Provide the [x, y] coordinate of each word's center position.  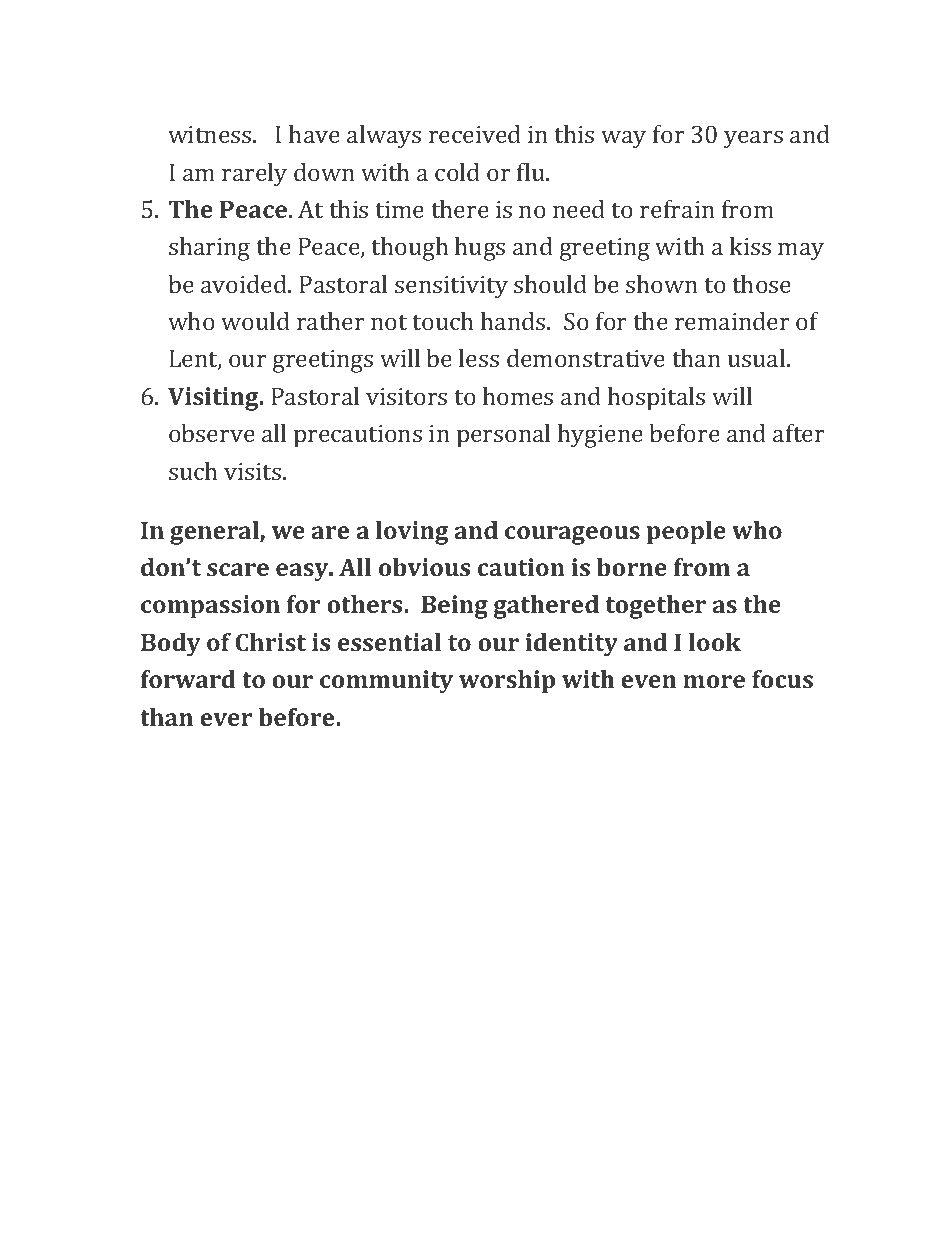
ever [226, 719]
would [255, 321]
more [714, 681]
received [475, 134]
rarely [254, 175]
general [215, 533]
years [753, 140]
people [686, 533]
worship [507, 682]
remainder [732, 321]
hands [514, 321]
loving [412, 533]
